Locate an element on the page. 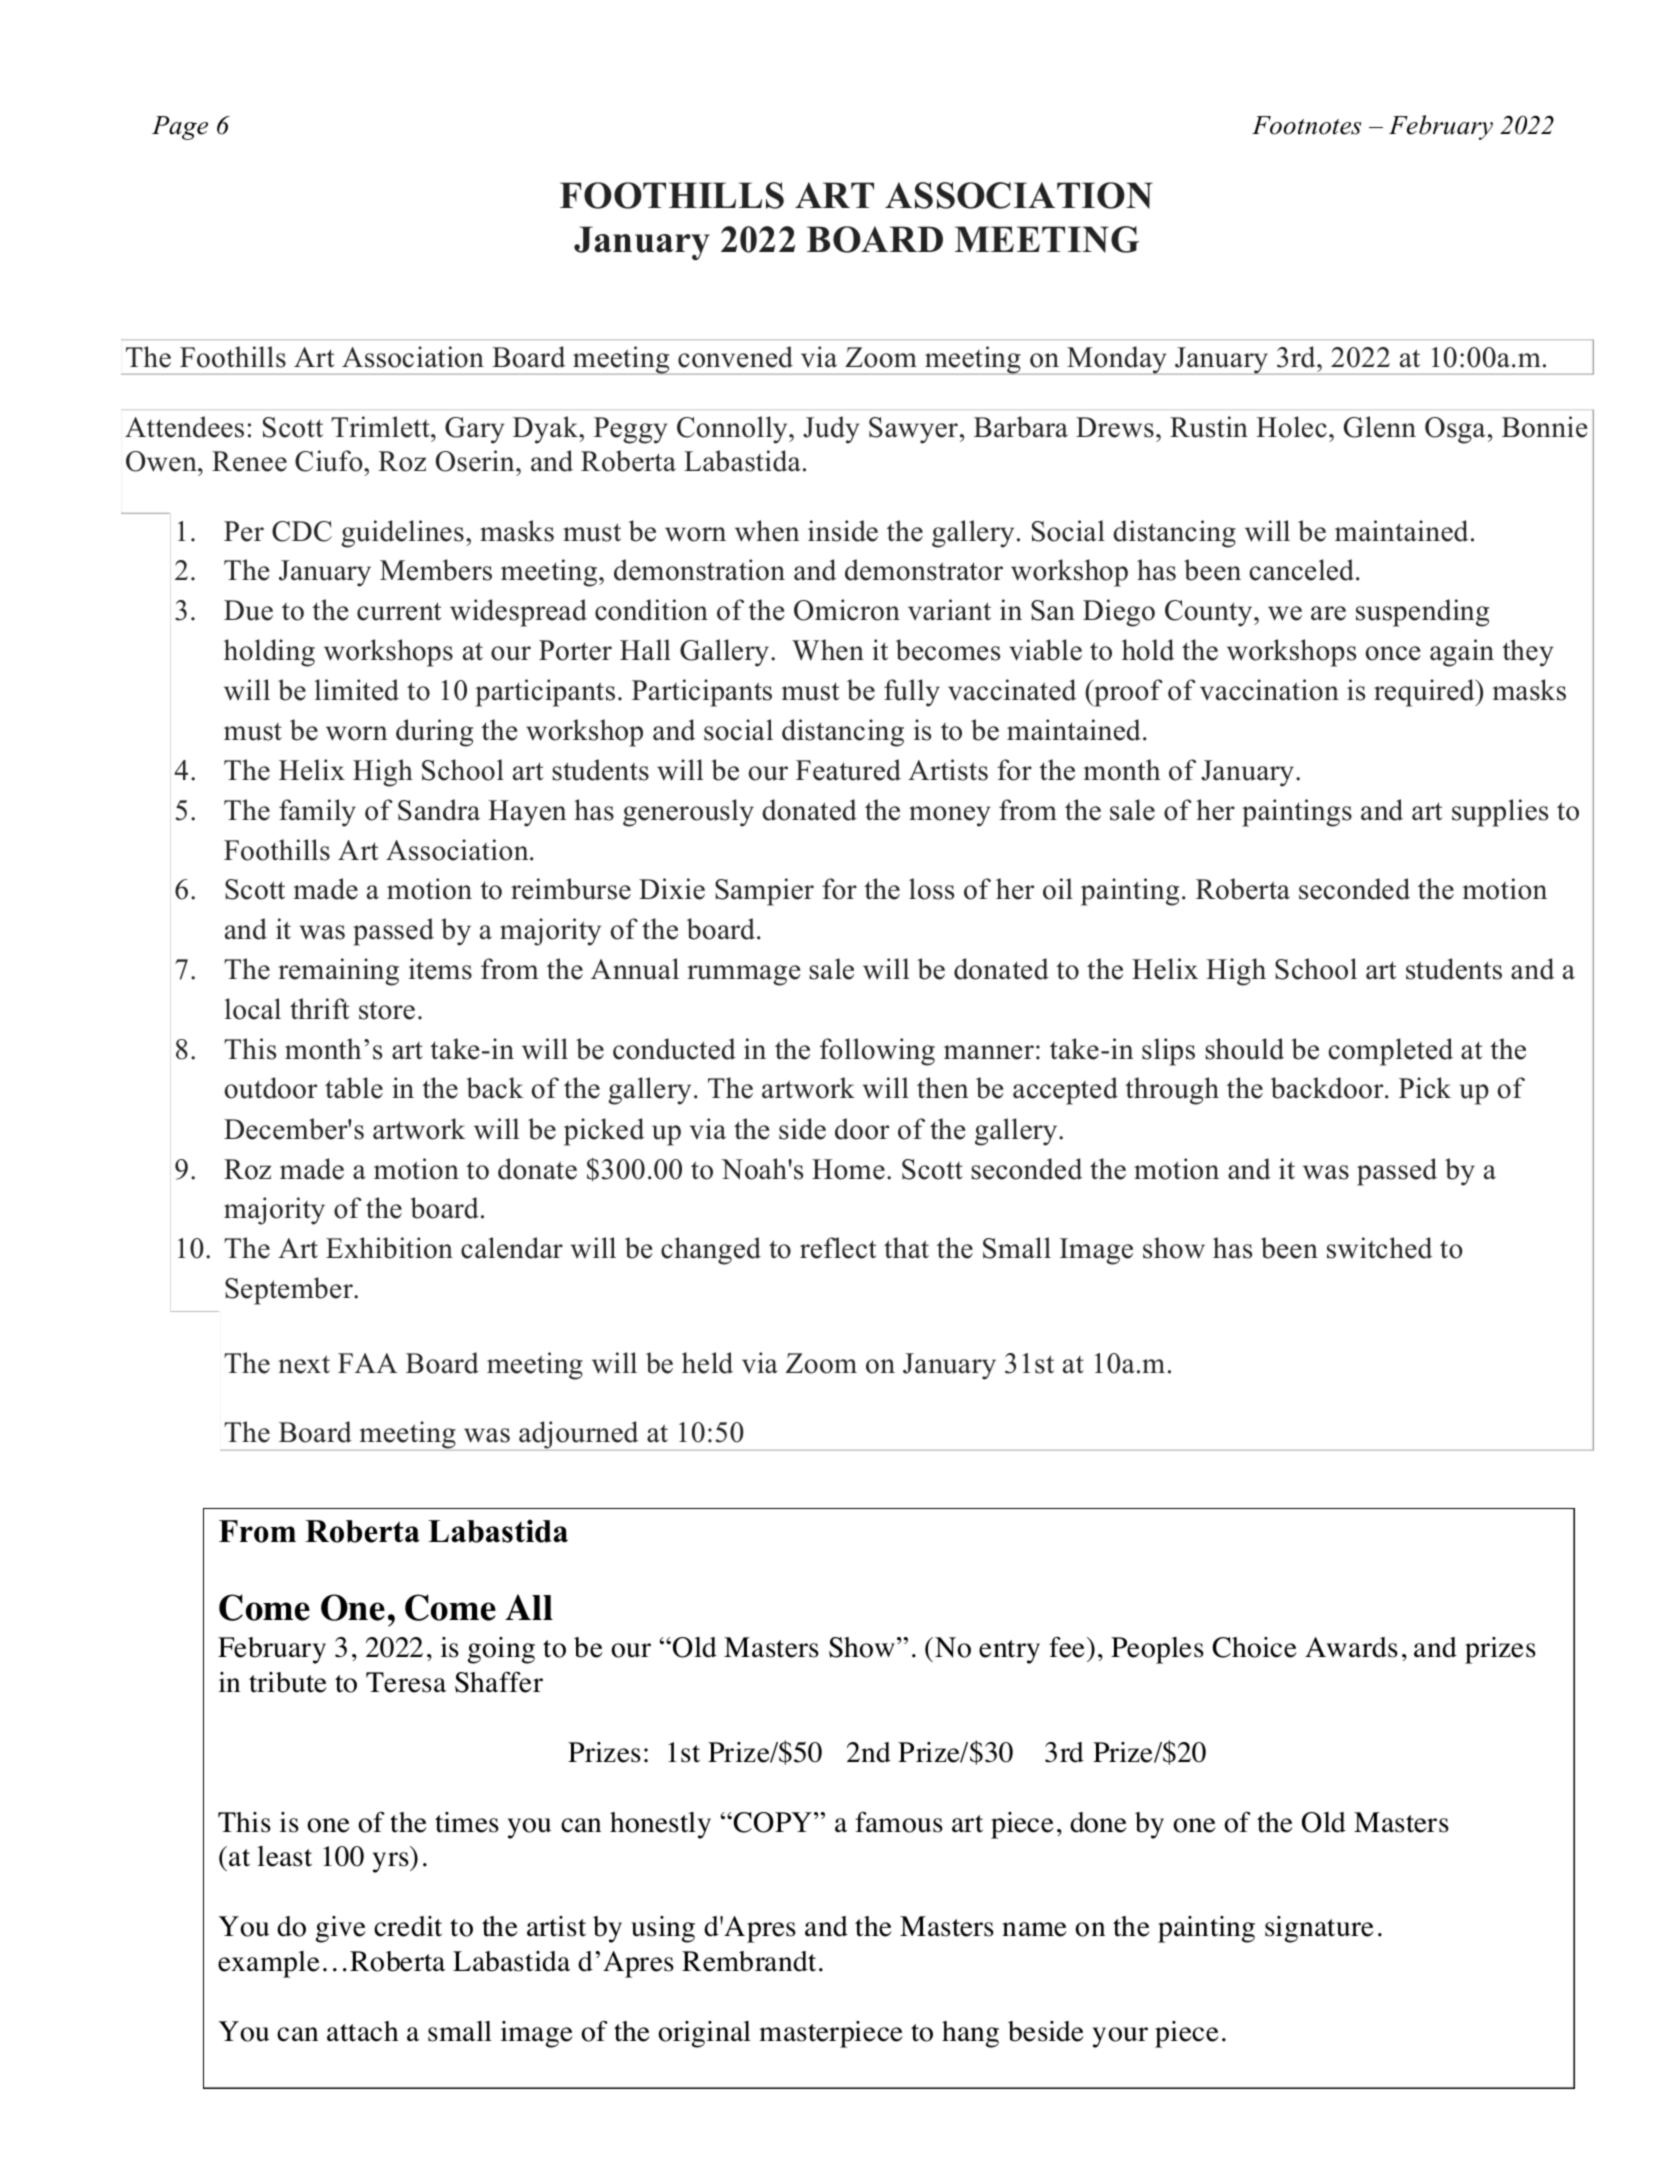 The height and width of the document is (2171, 1677). convened is located at coordinates (735, 357).
